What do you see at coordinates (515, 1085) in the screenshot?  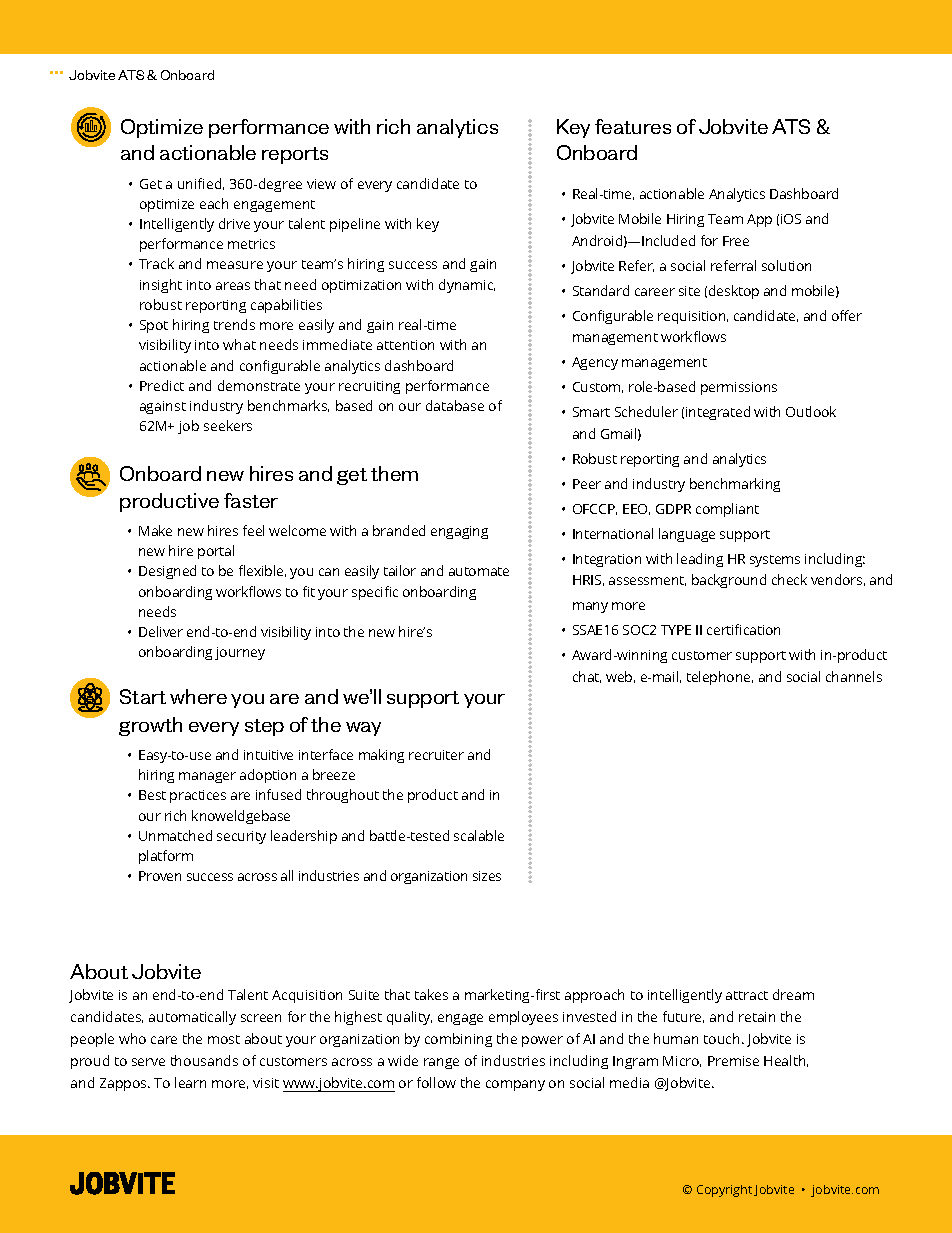 I see `company` at bounding box center [515, 1085].
